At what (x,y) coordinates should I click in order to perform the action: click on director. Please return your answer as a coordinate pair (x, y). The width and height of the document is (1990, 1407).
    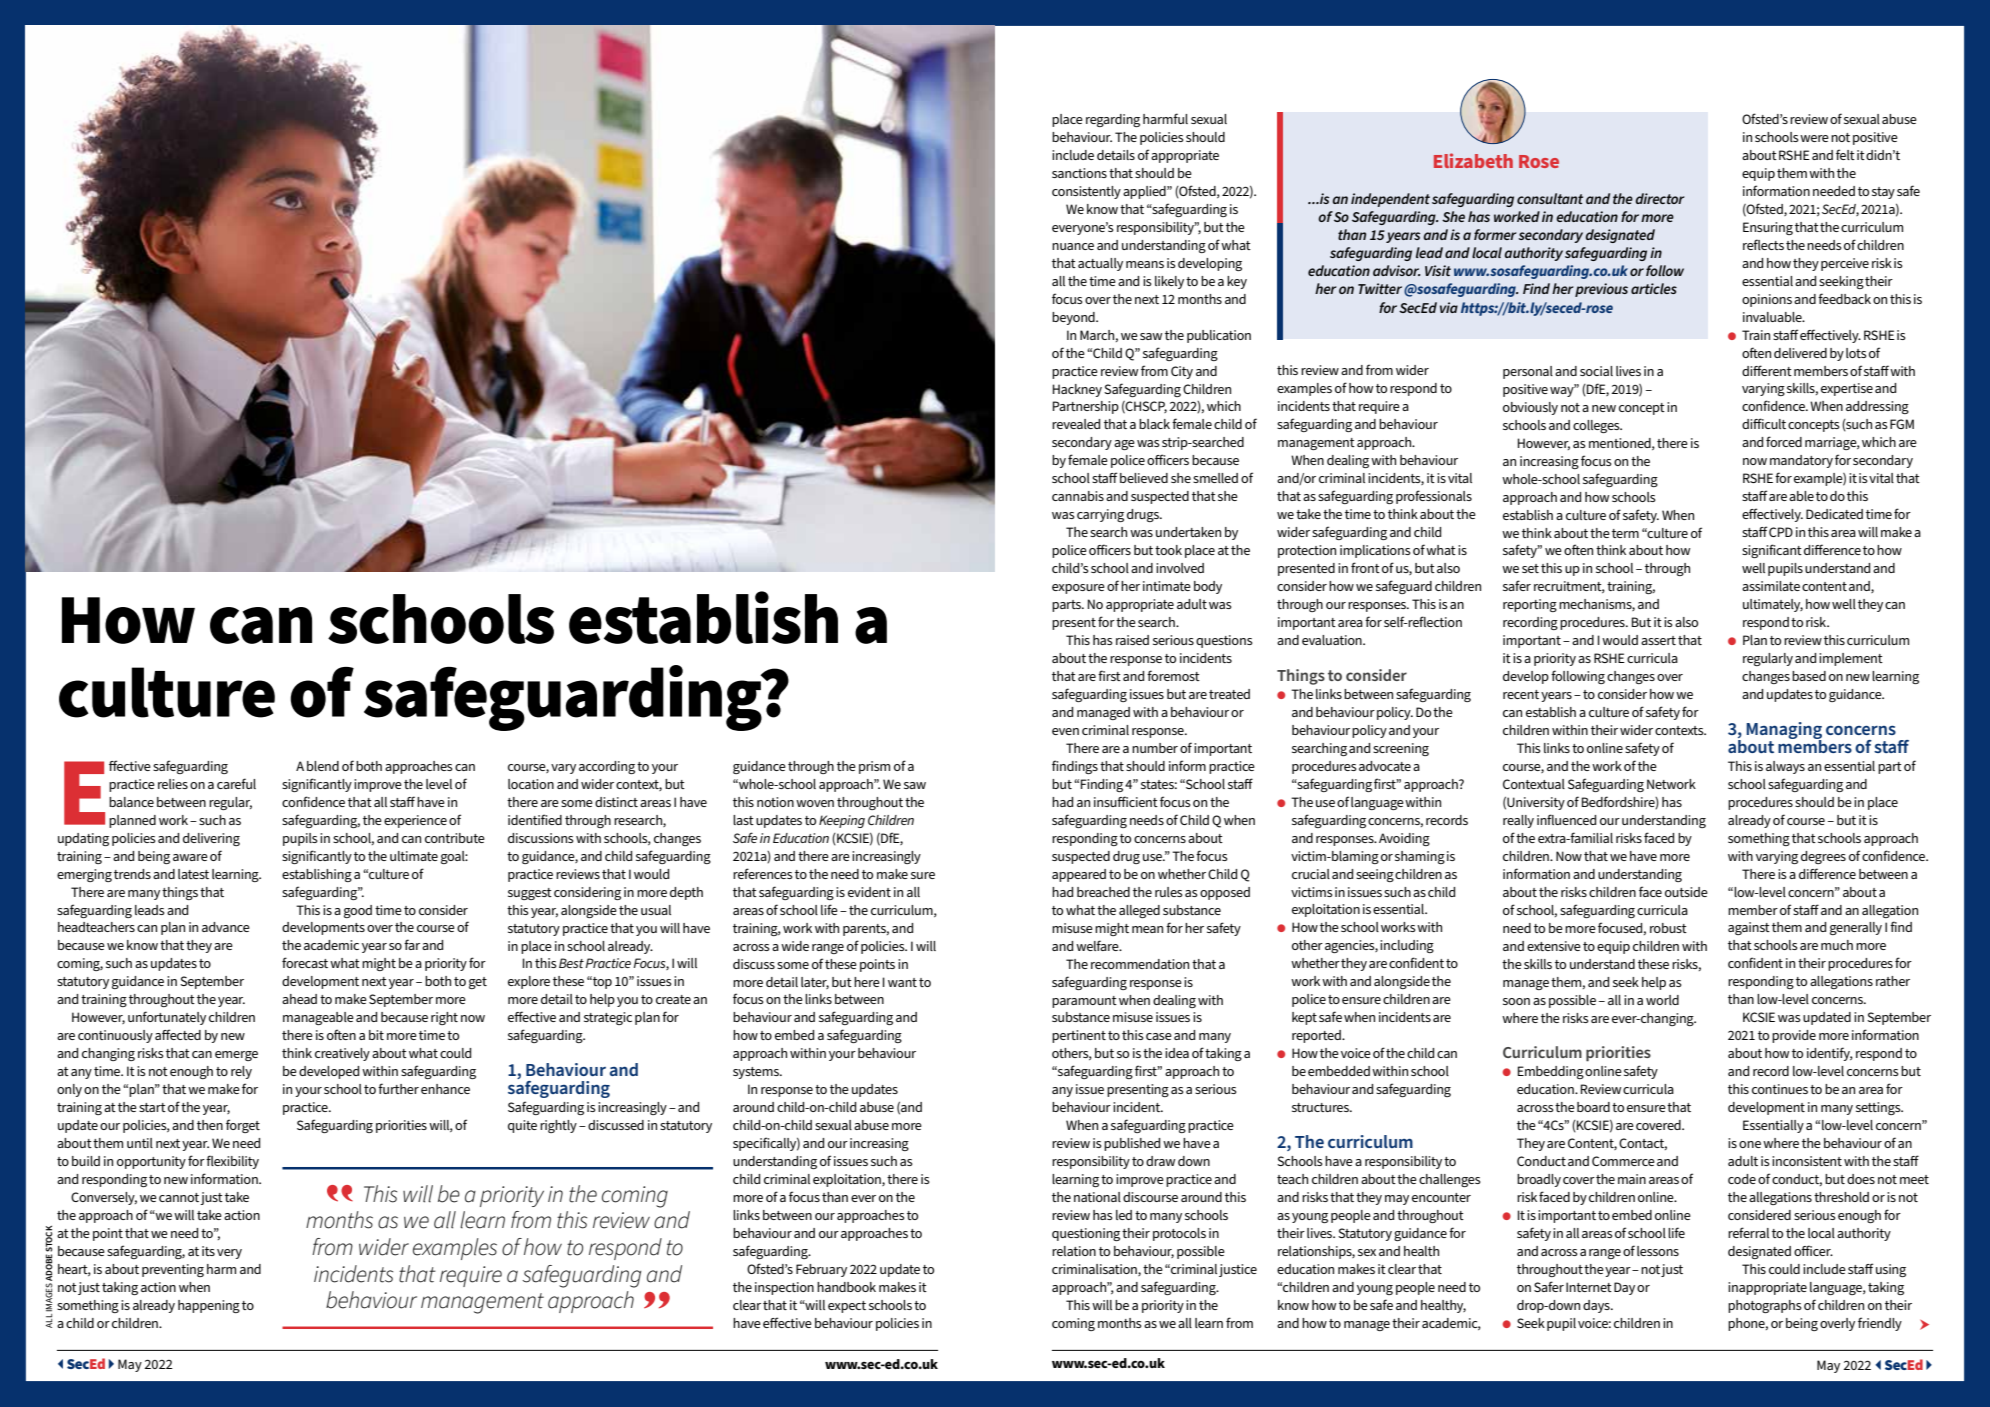
    Looking at the image, I should click on (1660, 198).
